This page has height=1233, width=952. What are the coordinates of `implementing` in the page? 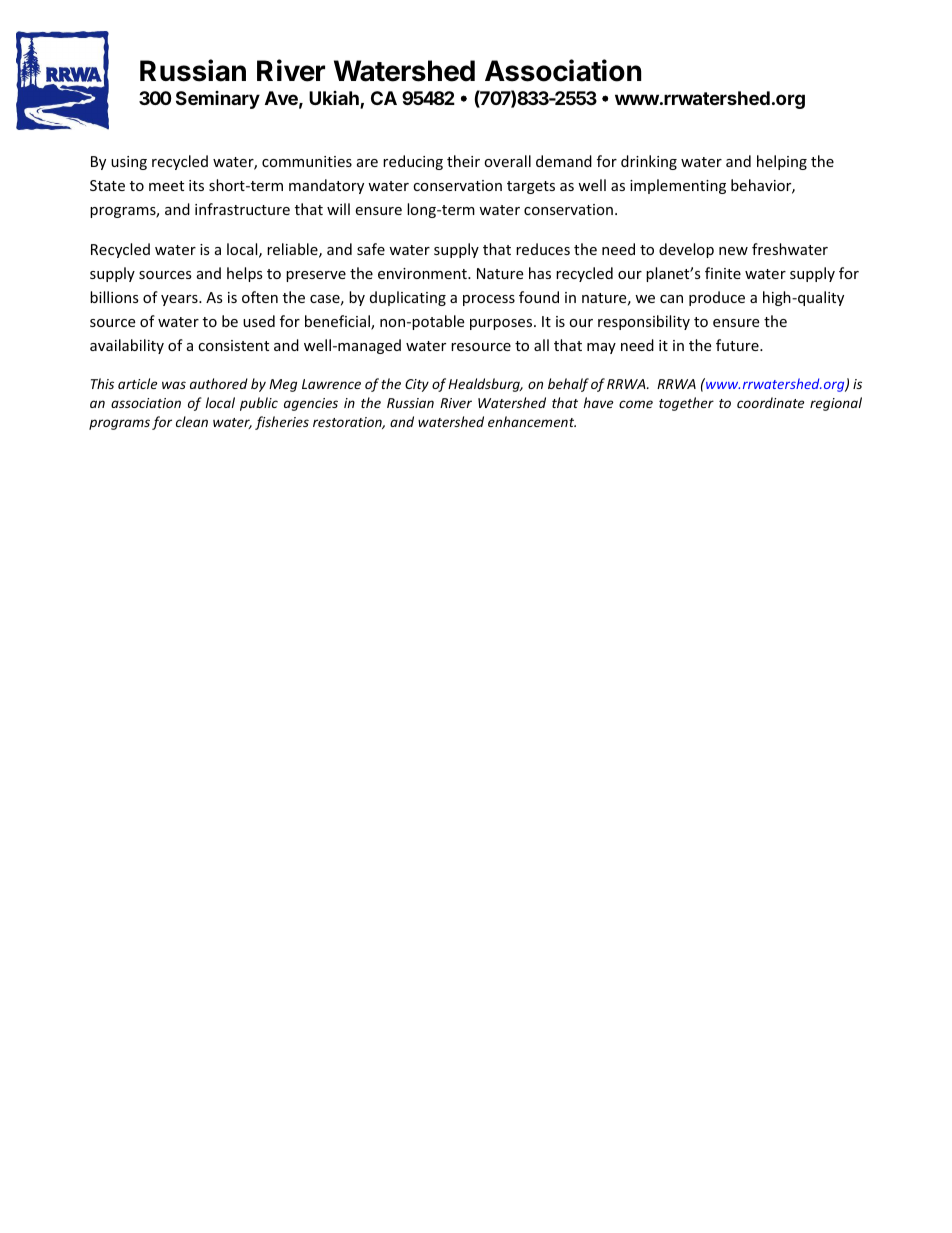 It's located at (678, 186).
